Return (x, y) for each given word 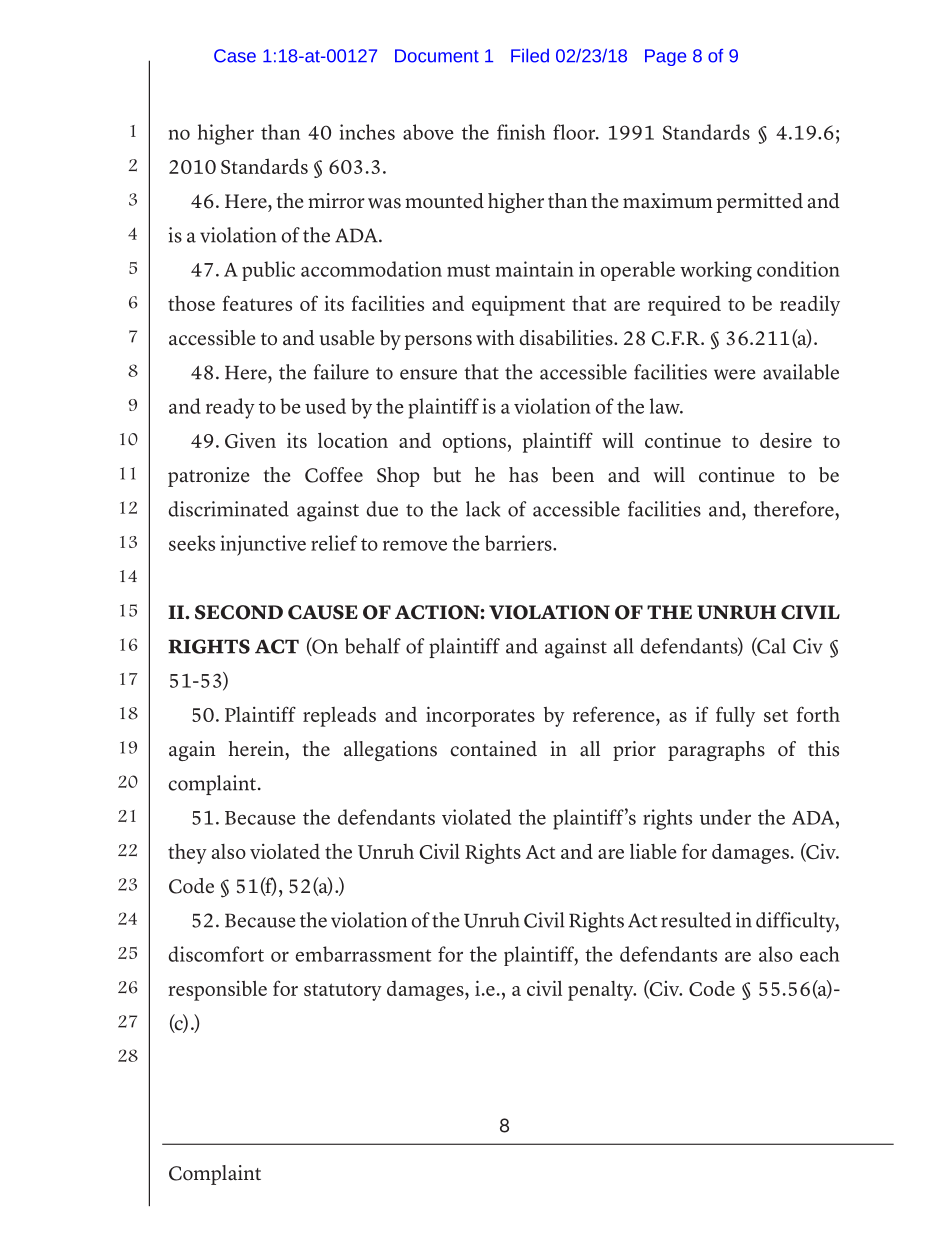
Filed (530, 55)
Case (235, 56)
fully (735, 716)
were (734, 374)
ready (230, 408)
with (495, 338)
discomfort (216, 954)
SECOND (239, 612)
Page (665, 57)
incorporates (480, 716)
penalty (602, 991)
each (819, 954)
